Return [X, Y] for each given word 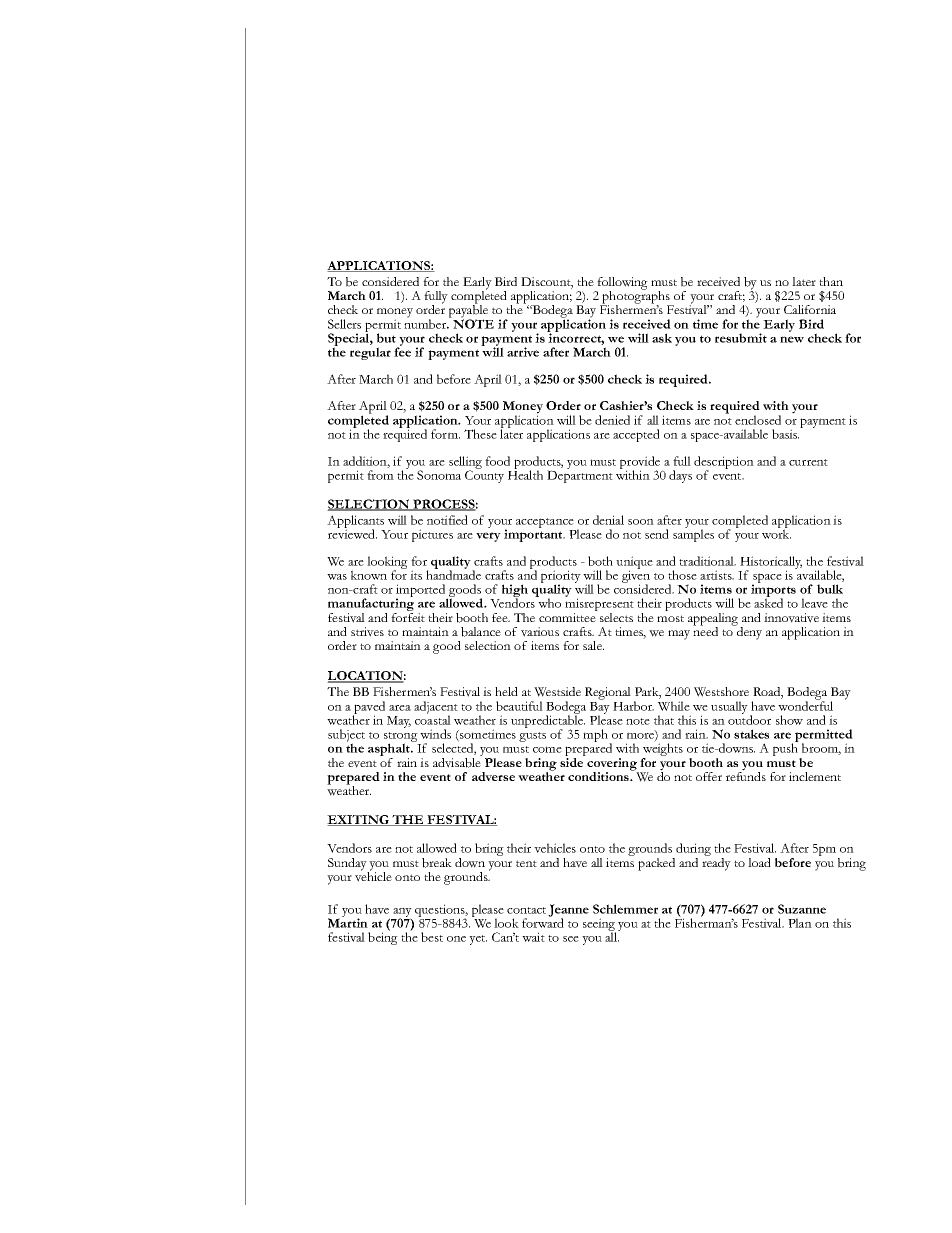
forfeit [408, 617]
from [380, 475]
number [426, 323]
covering [613, 765]
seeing [599, 926]
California [810, 309]
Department [580, 475]
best [432, 937]
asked [768, 602]
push [787, 750]
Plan [800, 923]
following [622, 284]
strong [401, 738]
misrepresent [599, 606]
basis [785, 434]
